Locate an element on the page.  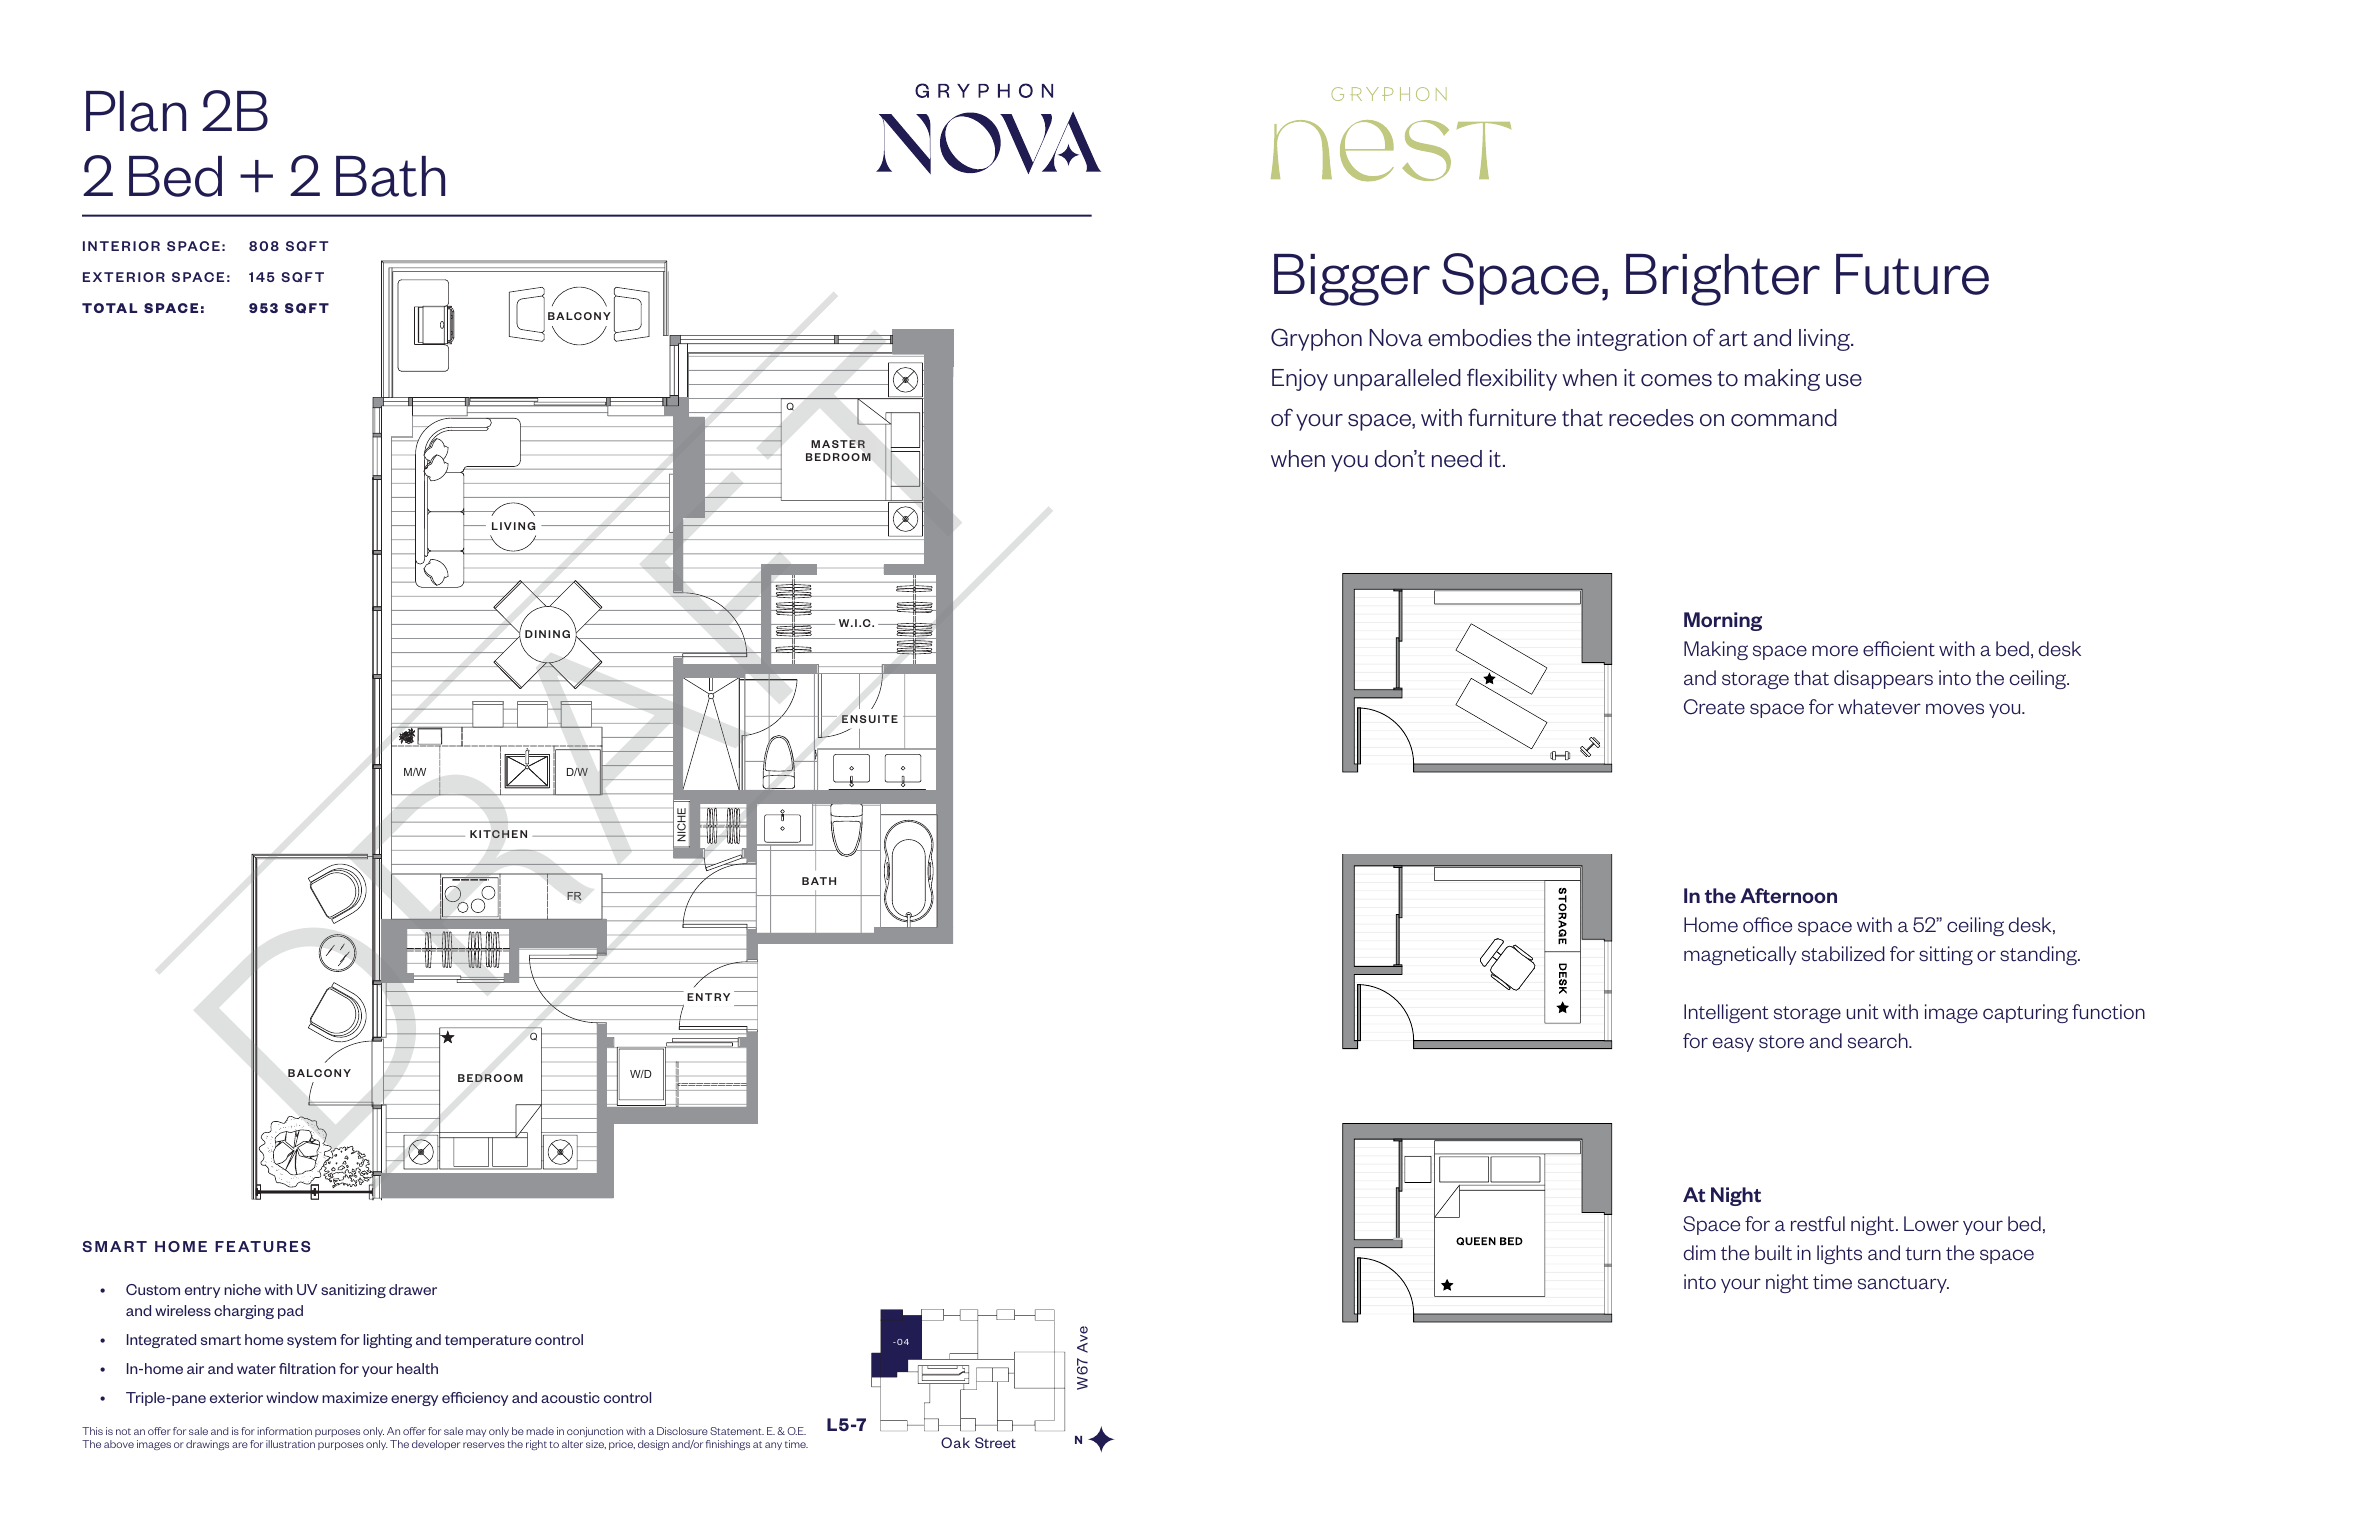
Bigger is located at coordinates (1352, 280).
